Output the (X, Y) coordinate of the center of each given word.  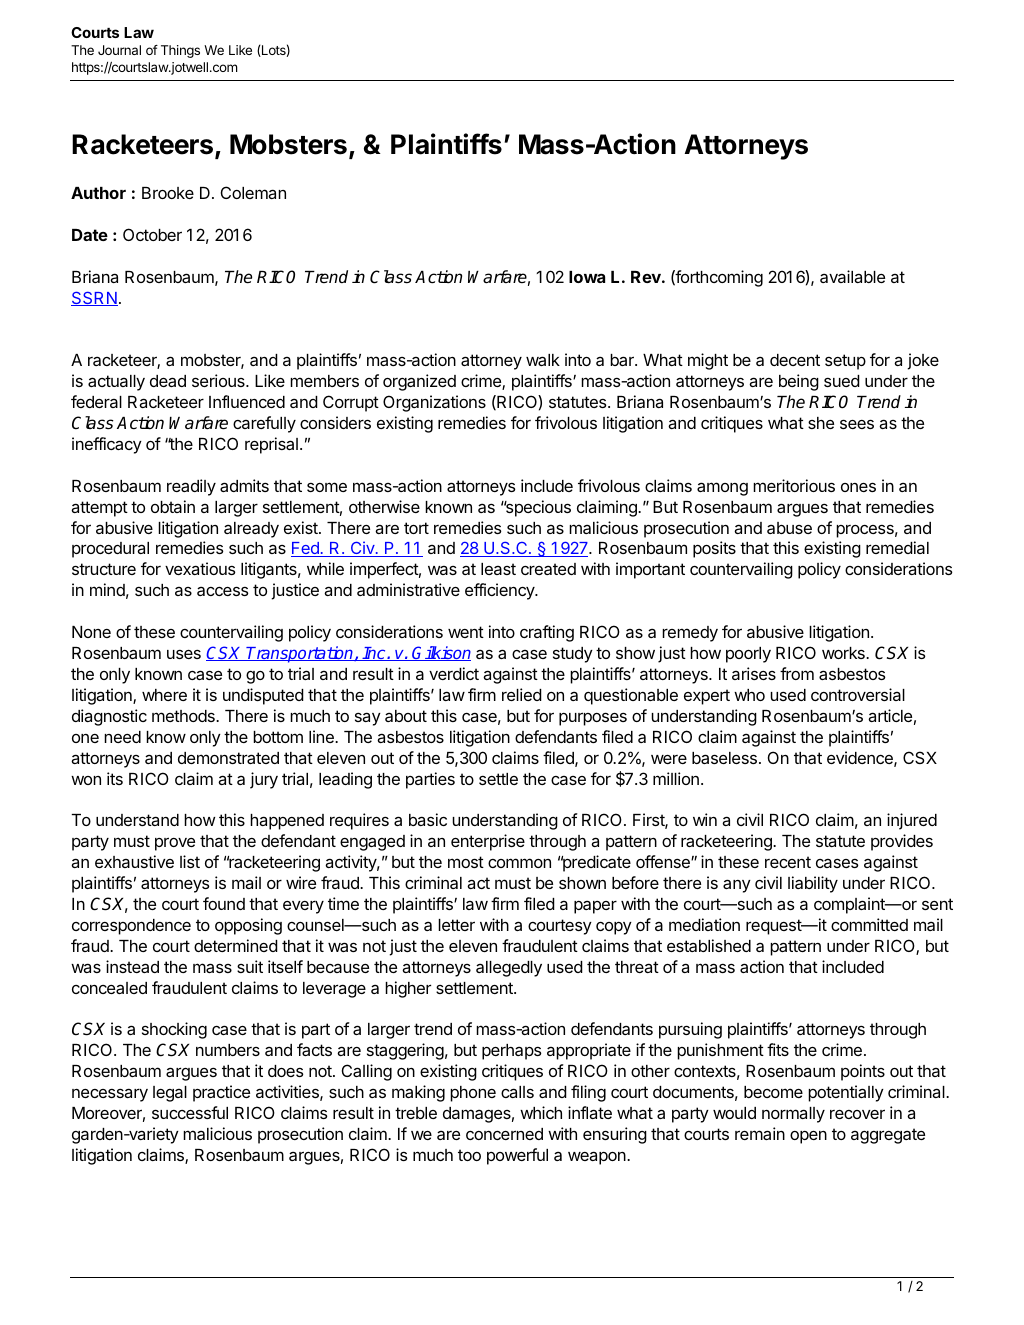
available (852, 276)
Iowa (587, 277)
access (223, 591)
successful (190, 1112)
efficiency (501, 591)
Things (180, 51)
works (844, 653)
